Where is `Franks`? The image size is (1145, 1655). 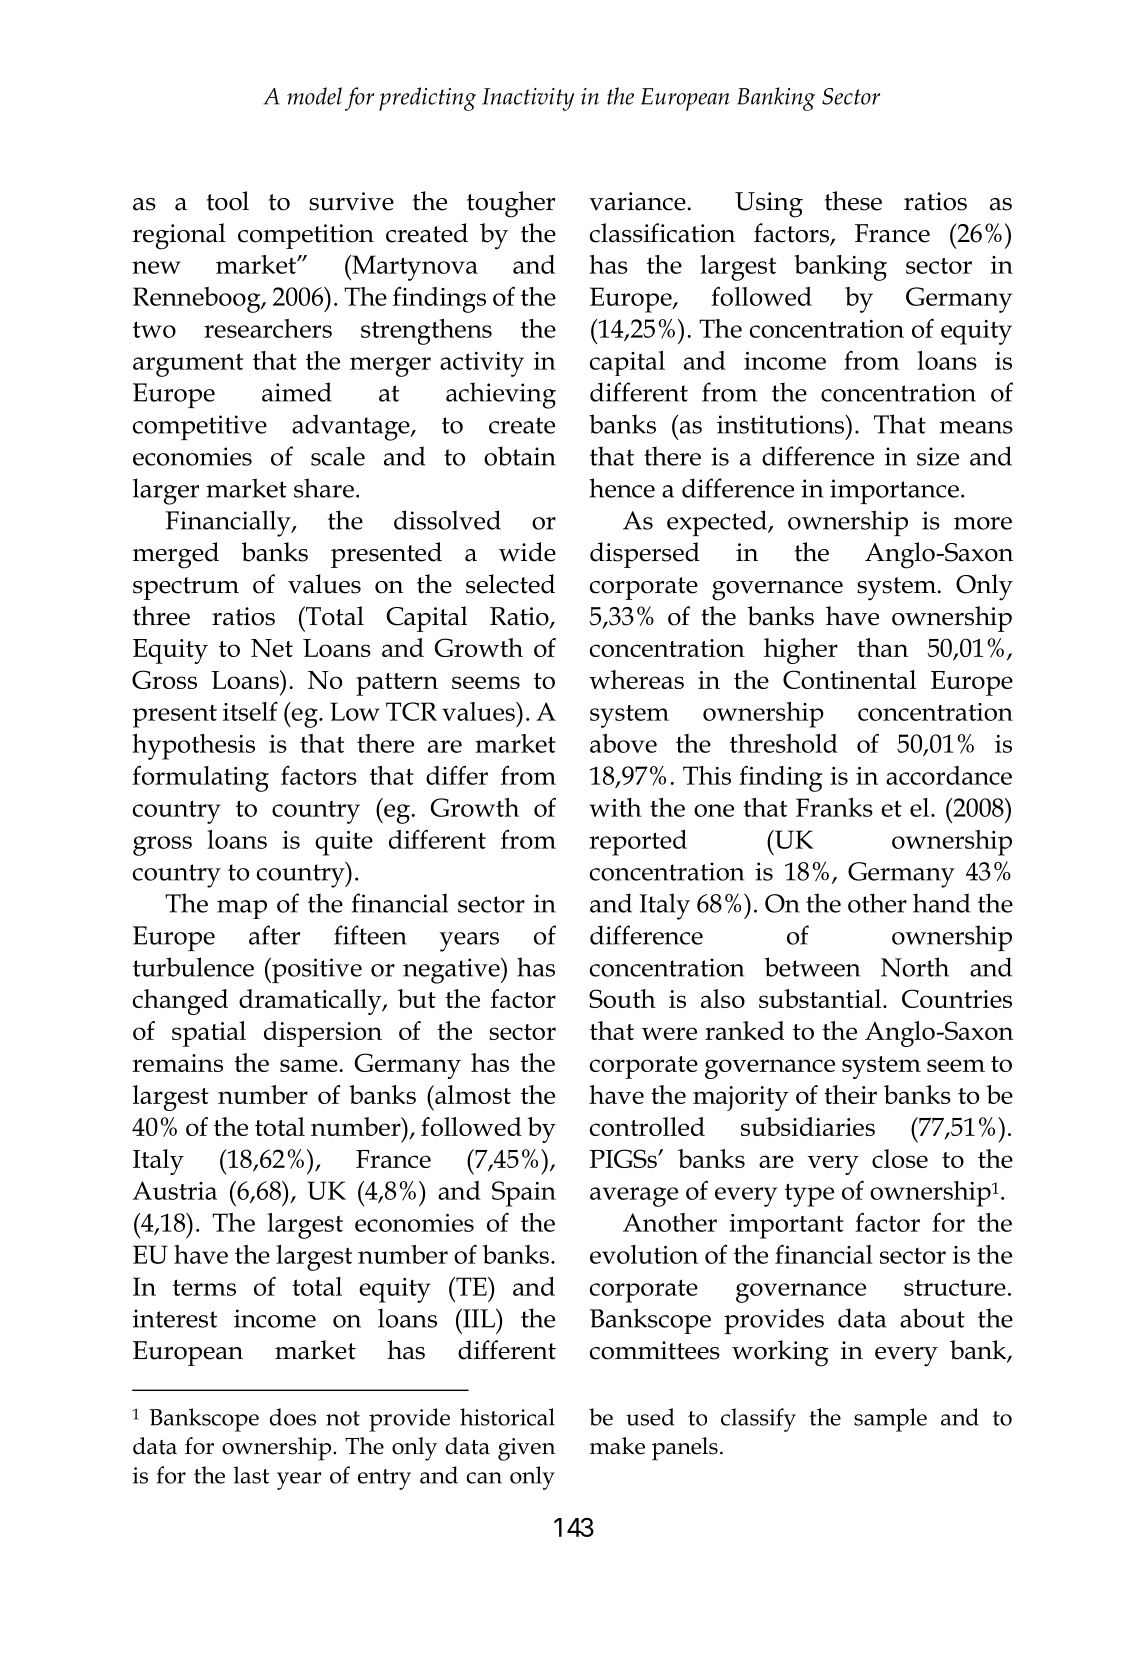
Franks is located at coordinates (834, 807).
